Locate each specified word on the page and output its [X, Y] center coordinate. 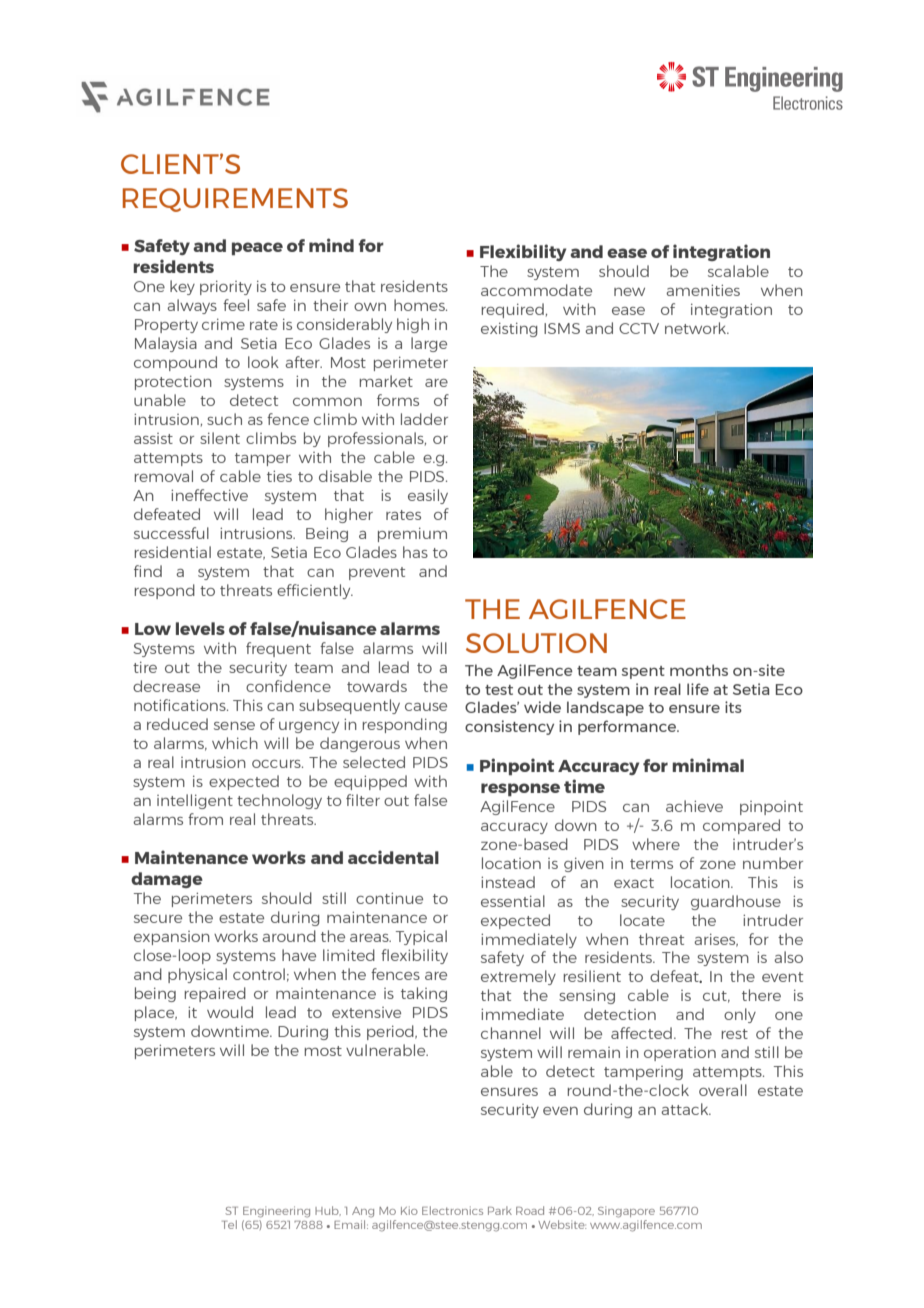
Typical [421, 937]
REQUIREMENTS [235, 200]
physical [197, 975]
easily [428, 496]
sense [234, 726]
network [697, 328]
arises [716, 940]
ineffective [209, 495]
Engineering [276, 1212]
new [629, 292]
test [499, 690]
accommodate [536, 290]
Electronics [452, 1210]
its [733, 707]
